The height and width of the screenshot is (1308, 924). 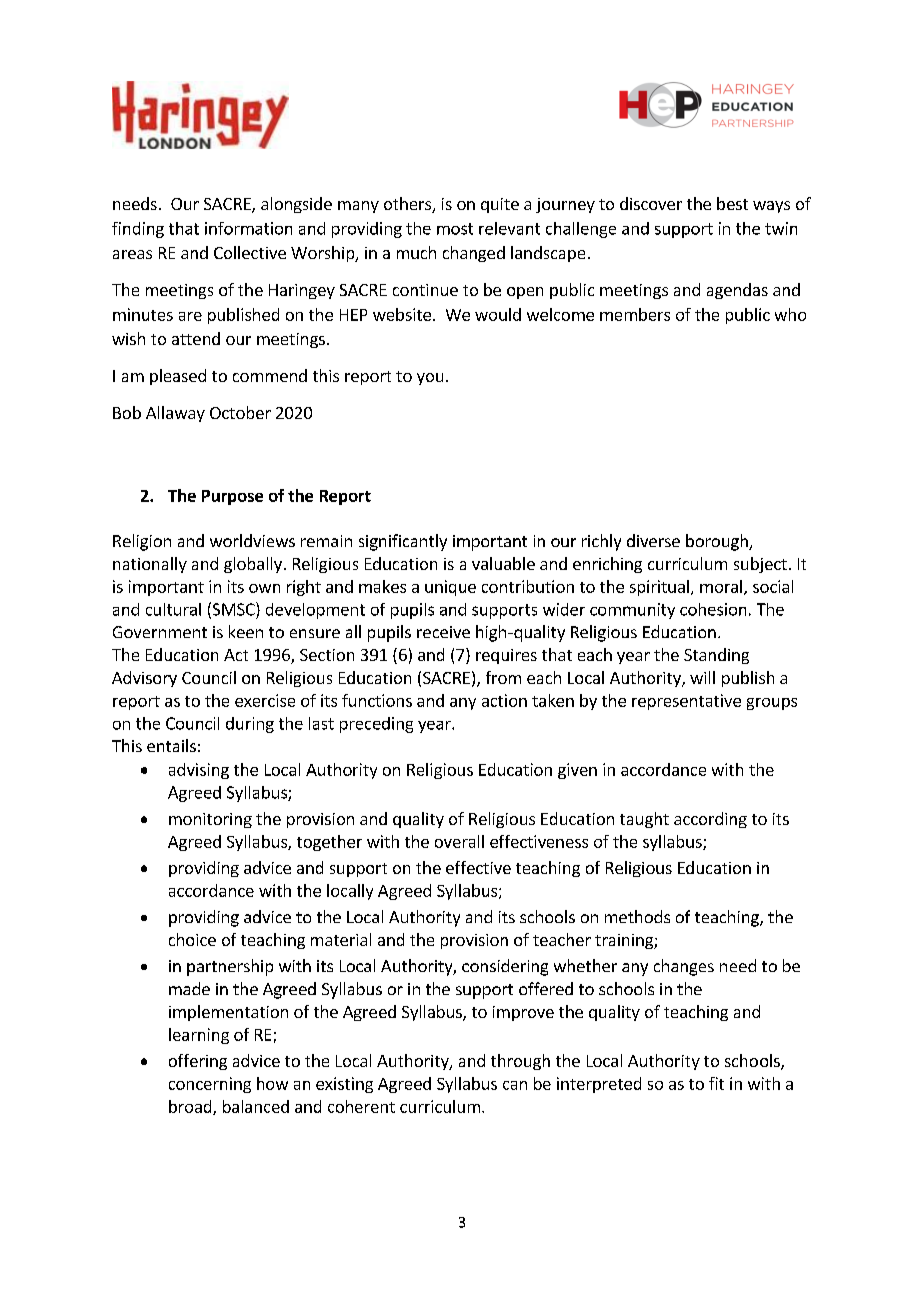 What do you see at coordinates (459, 841) in the screenshot?
I see `overall` at bounding box center [459, 841].
